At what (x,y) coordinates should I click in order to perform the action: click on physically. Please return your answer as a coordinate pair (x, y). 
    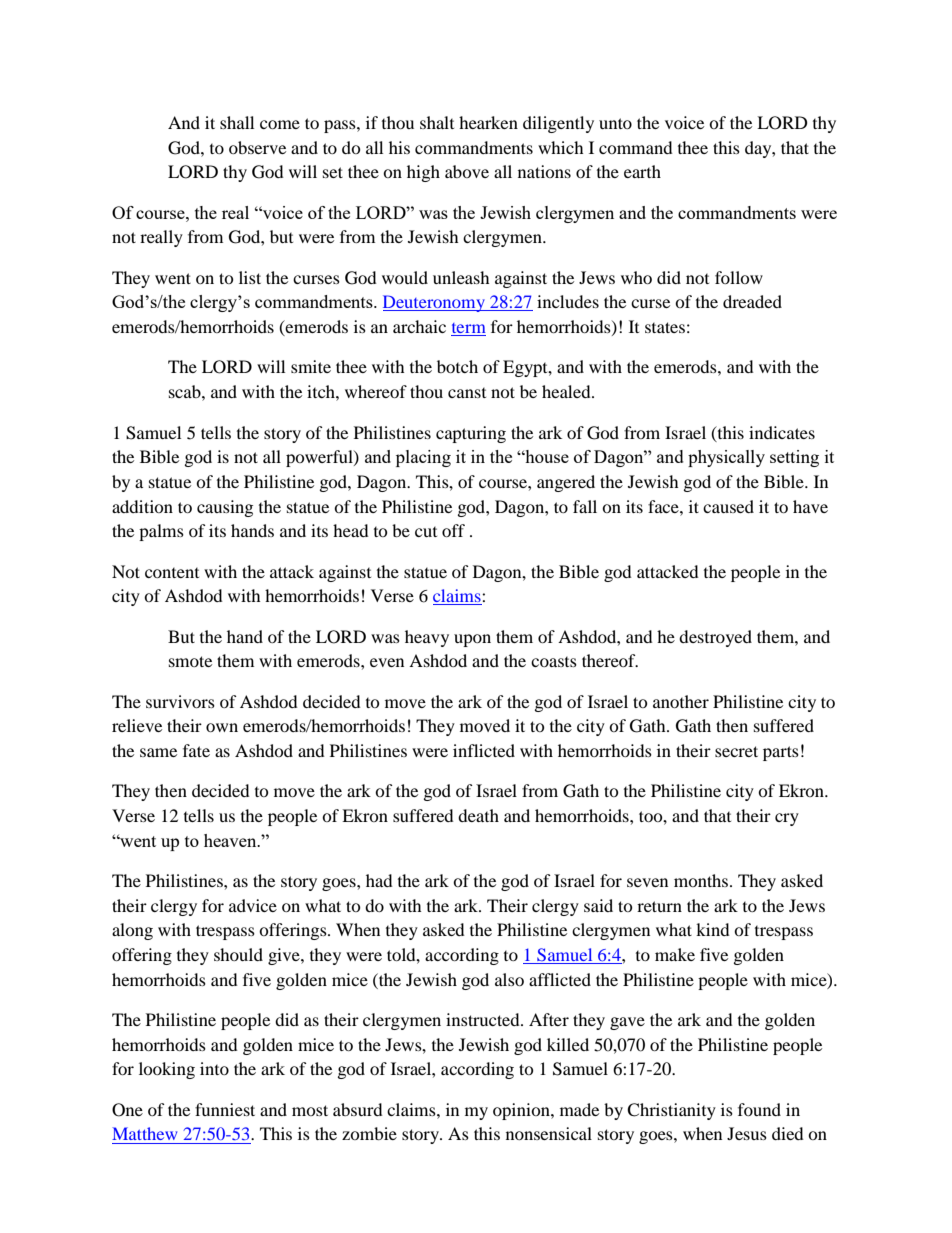
    Looking at the image, I should click on (726, 458).
